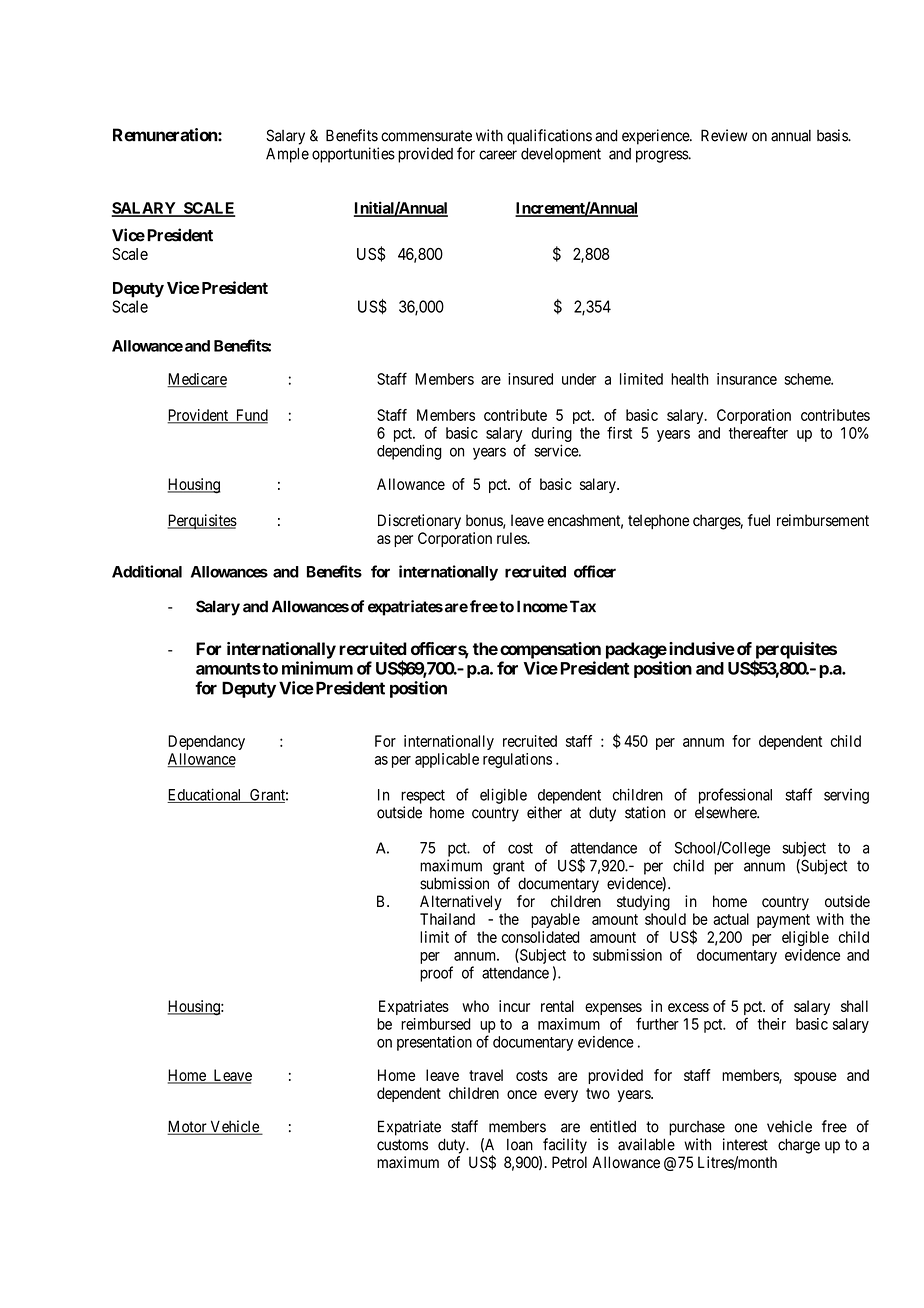 This image has width=924, height=1308. I want to click on Ample, so click(287, 155).
